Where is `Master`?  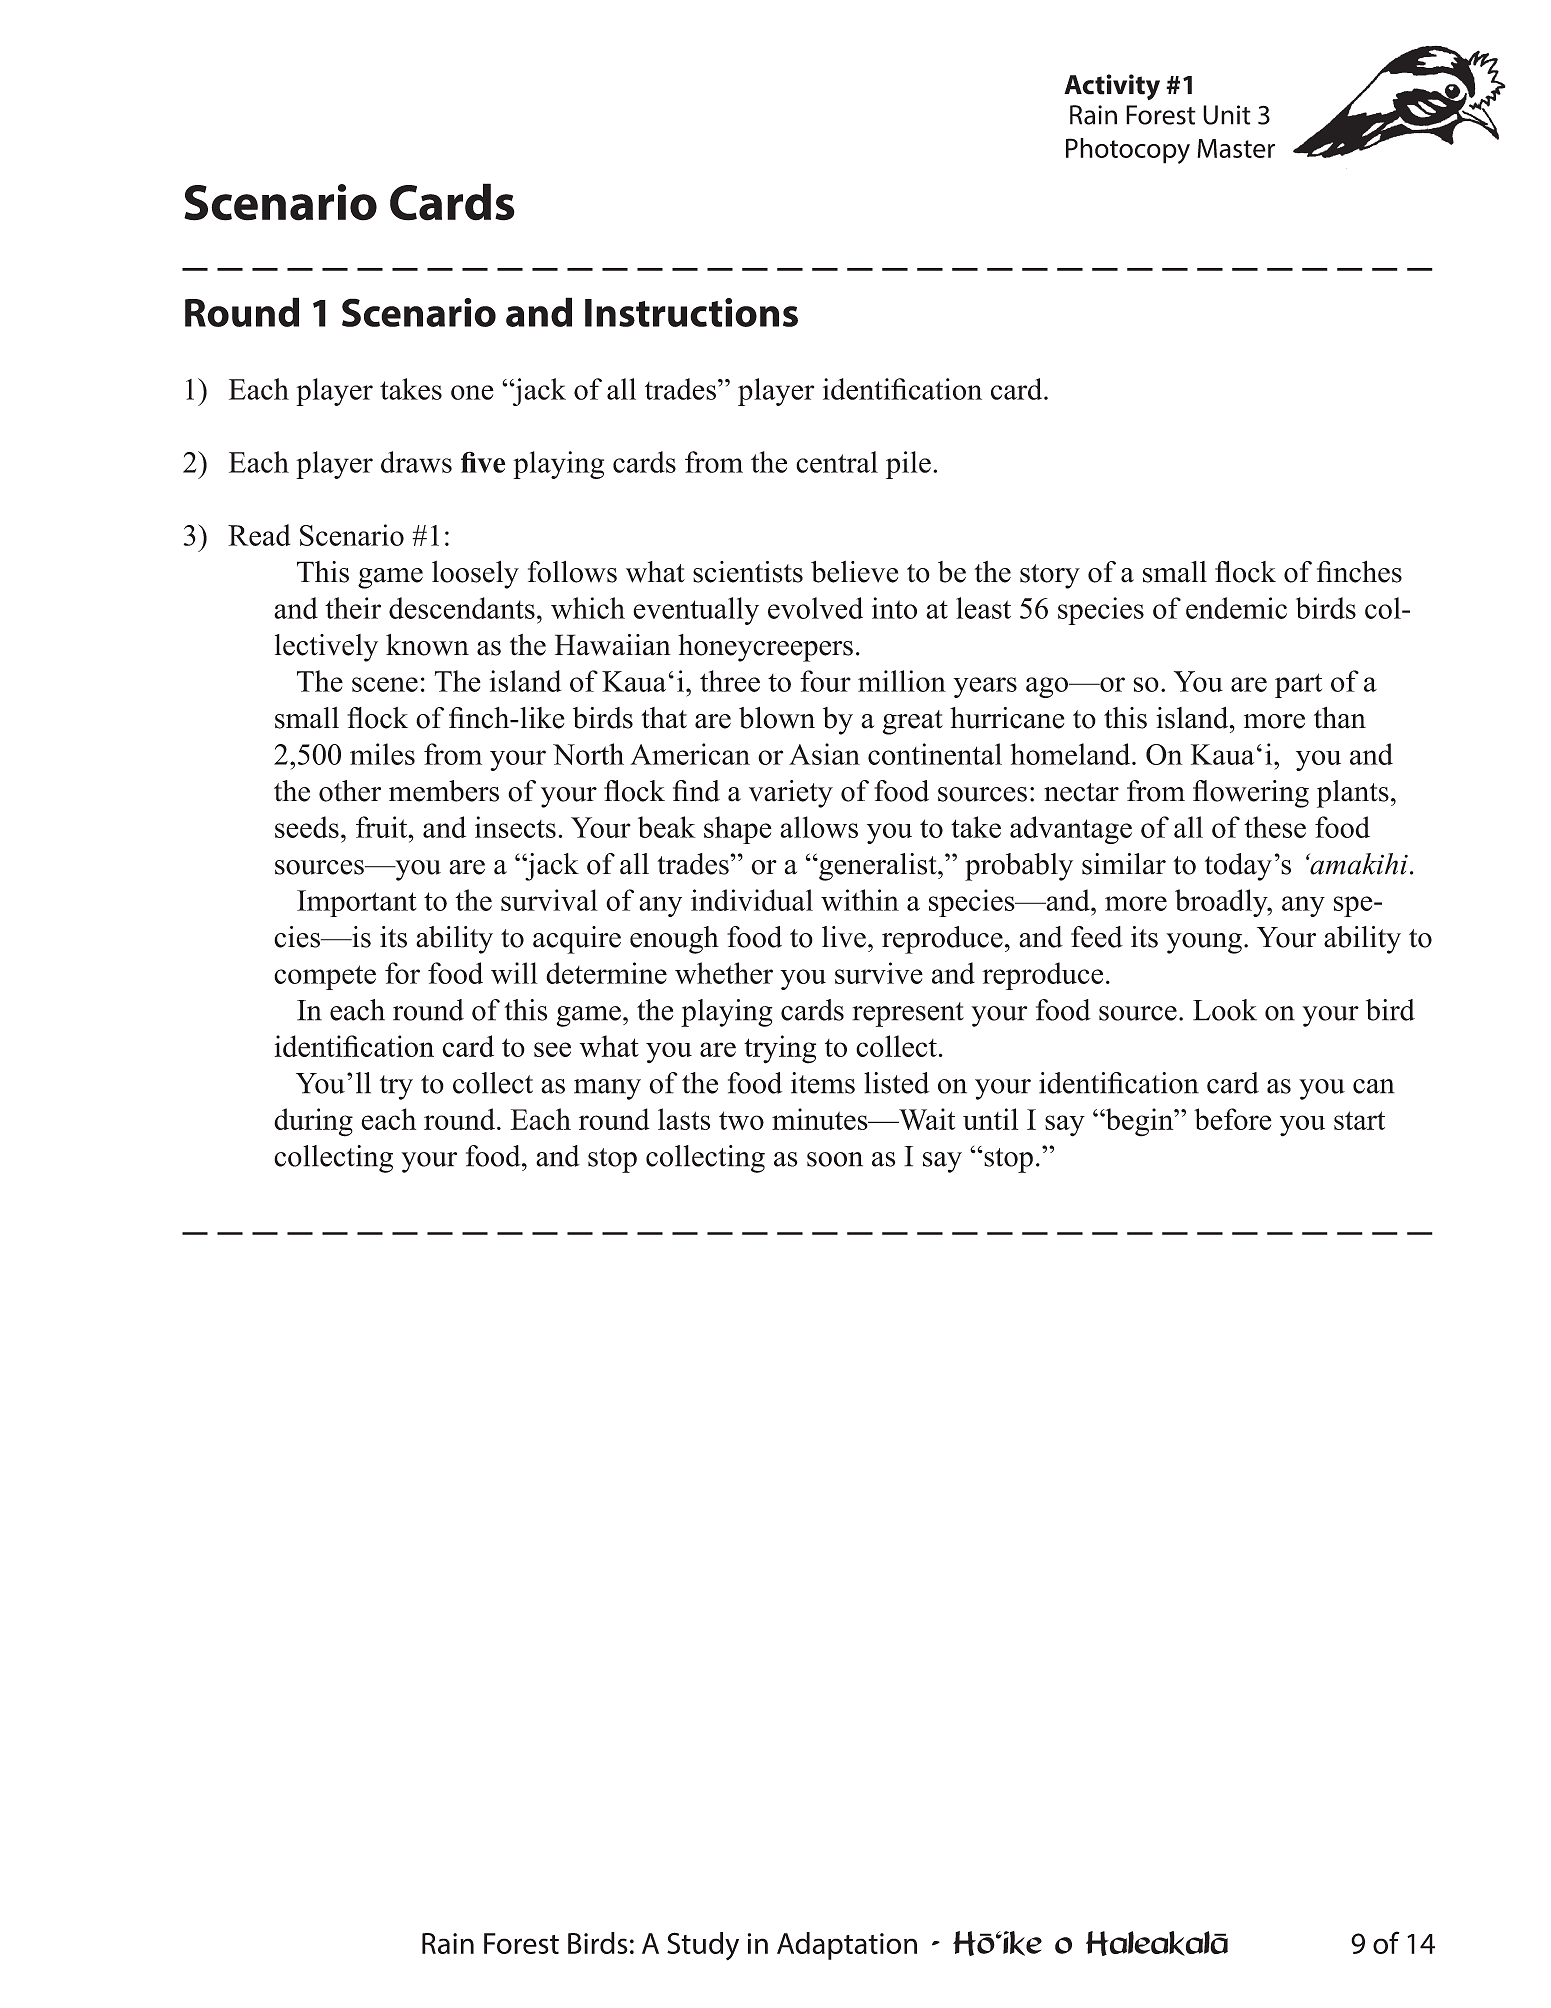 Master is located at coordinates (1236, 148).
